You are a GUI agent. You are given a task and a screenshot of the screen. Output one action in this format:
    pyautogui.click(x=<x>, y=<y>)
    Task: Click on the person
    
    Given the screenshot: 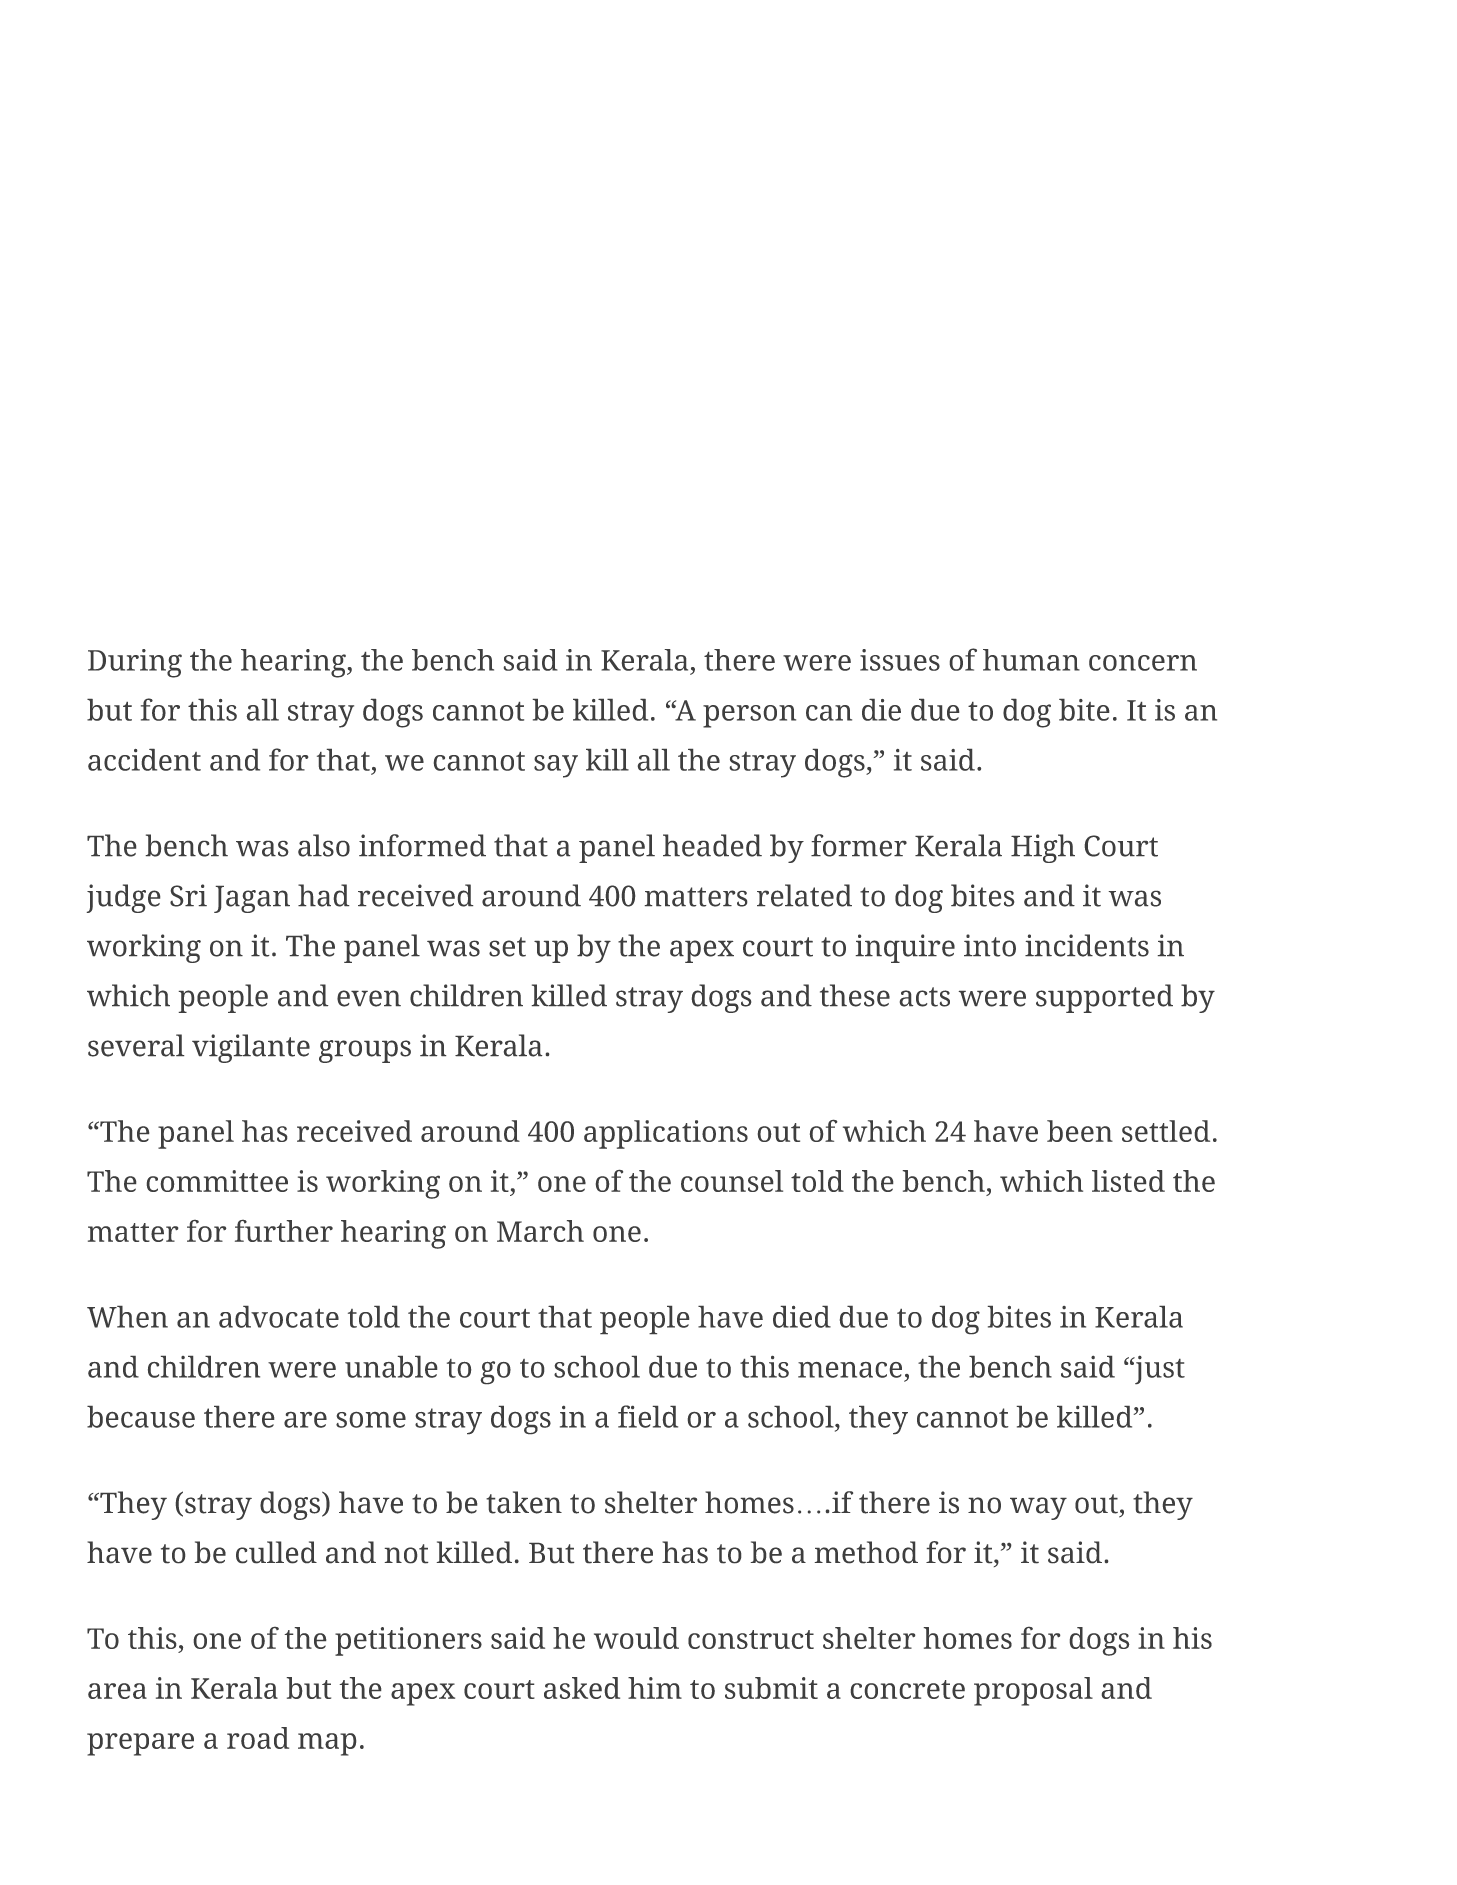 What is the action you would take?
    pyautogui.click(x=749, y=716)
